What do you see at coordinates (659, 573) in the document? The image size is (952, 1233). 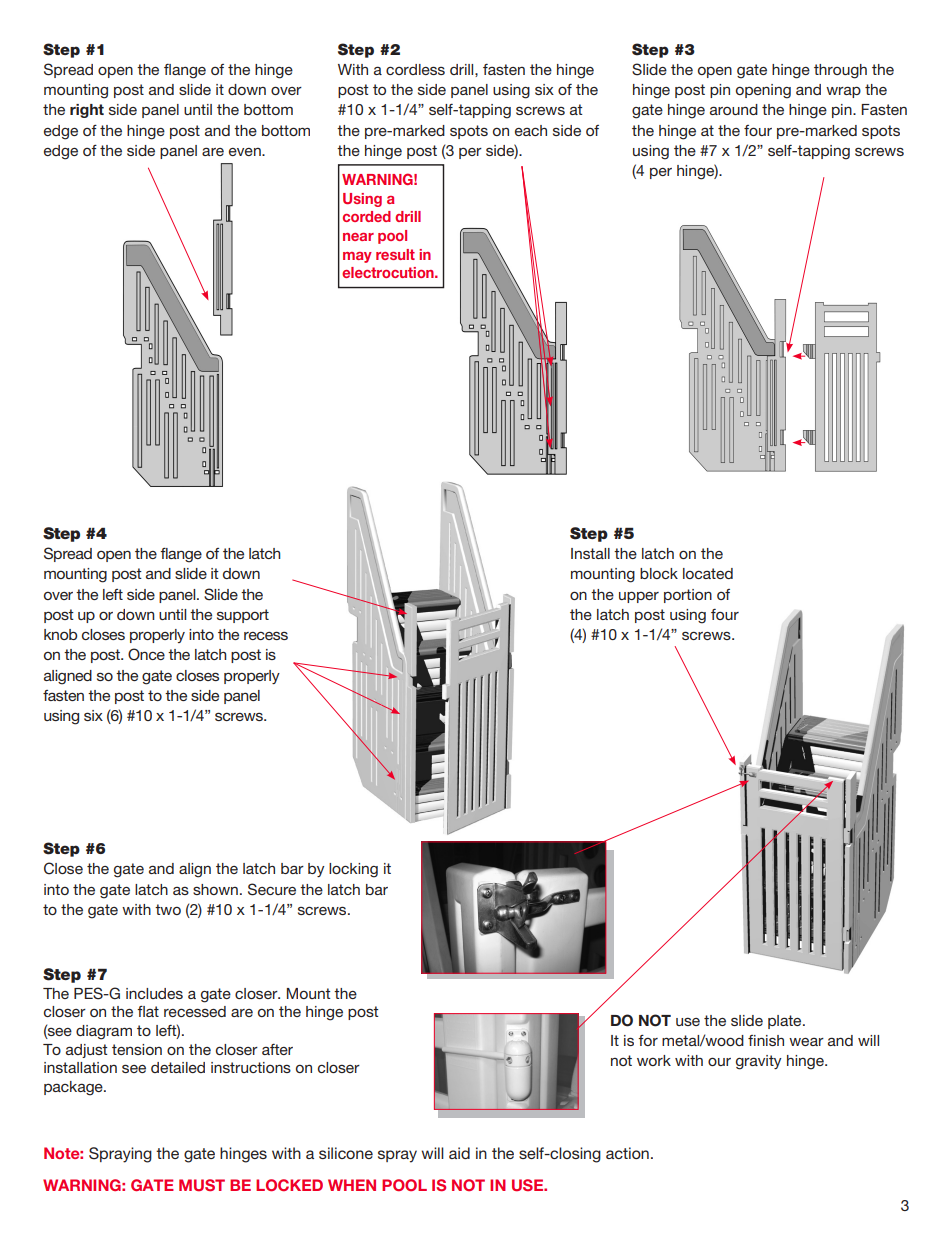 I see `block` at bounding box center [659, 573].
